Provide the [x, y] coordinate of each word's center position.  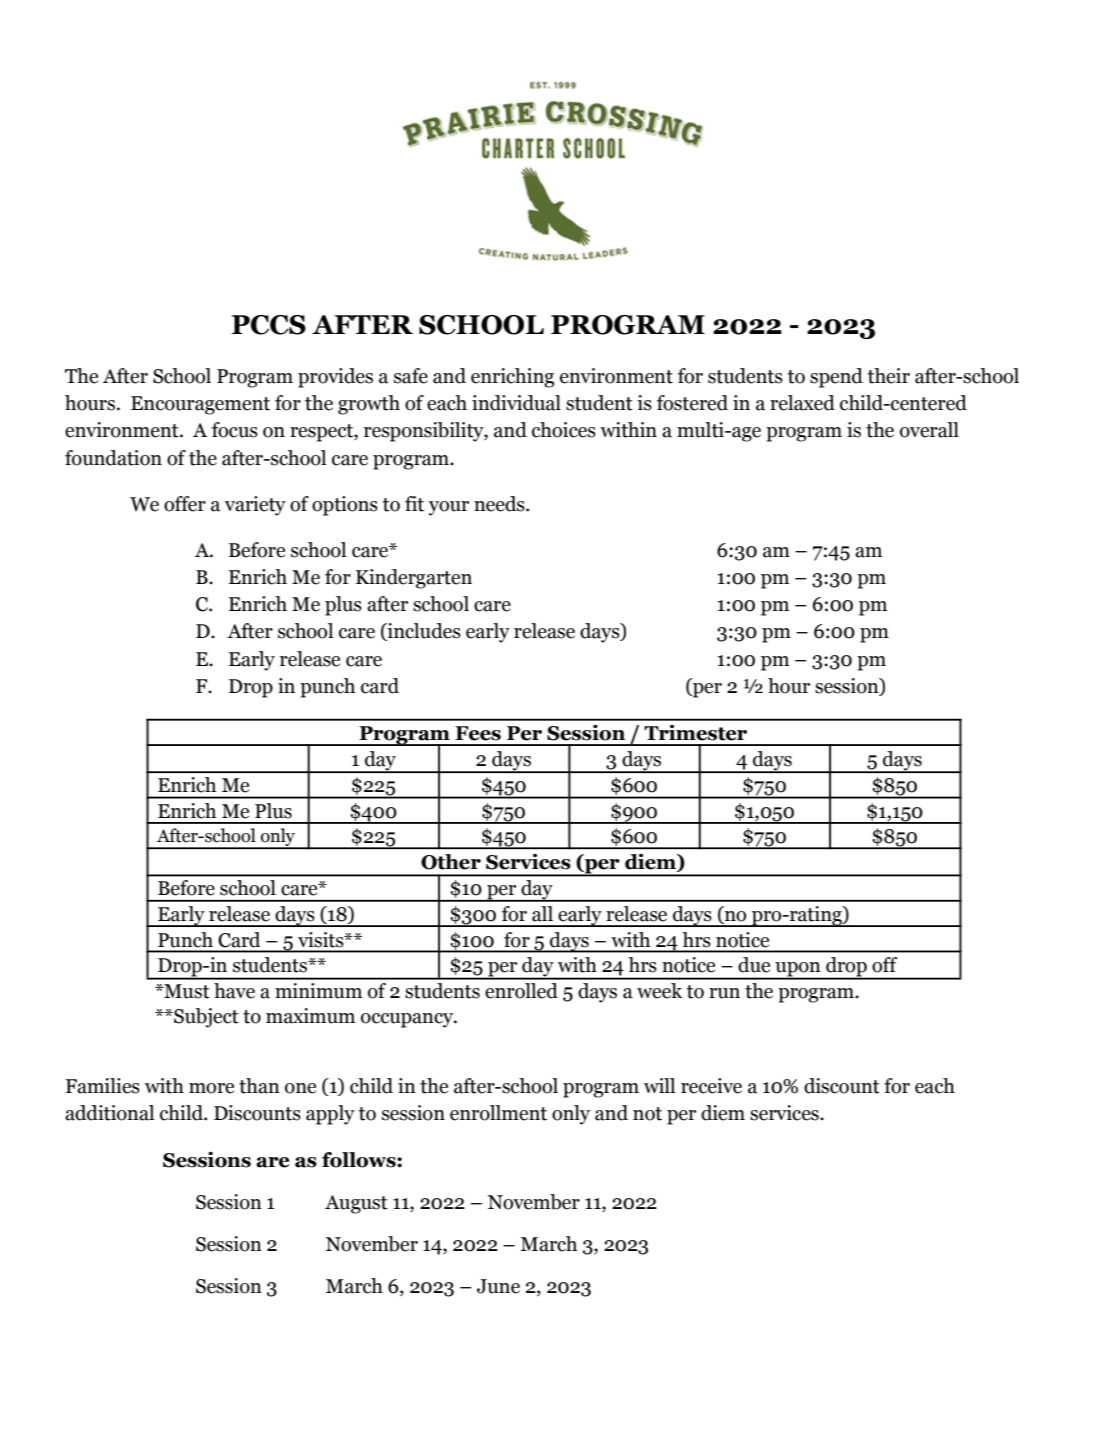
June [498, 1286]
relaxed [802, 403]
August [356, 1204]
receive [711, 1086]
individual [516, 403]
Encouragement [200, 405]
